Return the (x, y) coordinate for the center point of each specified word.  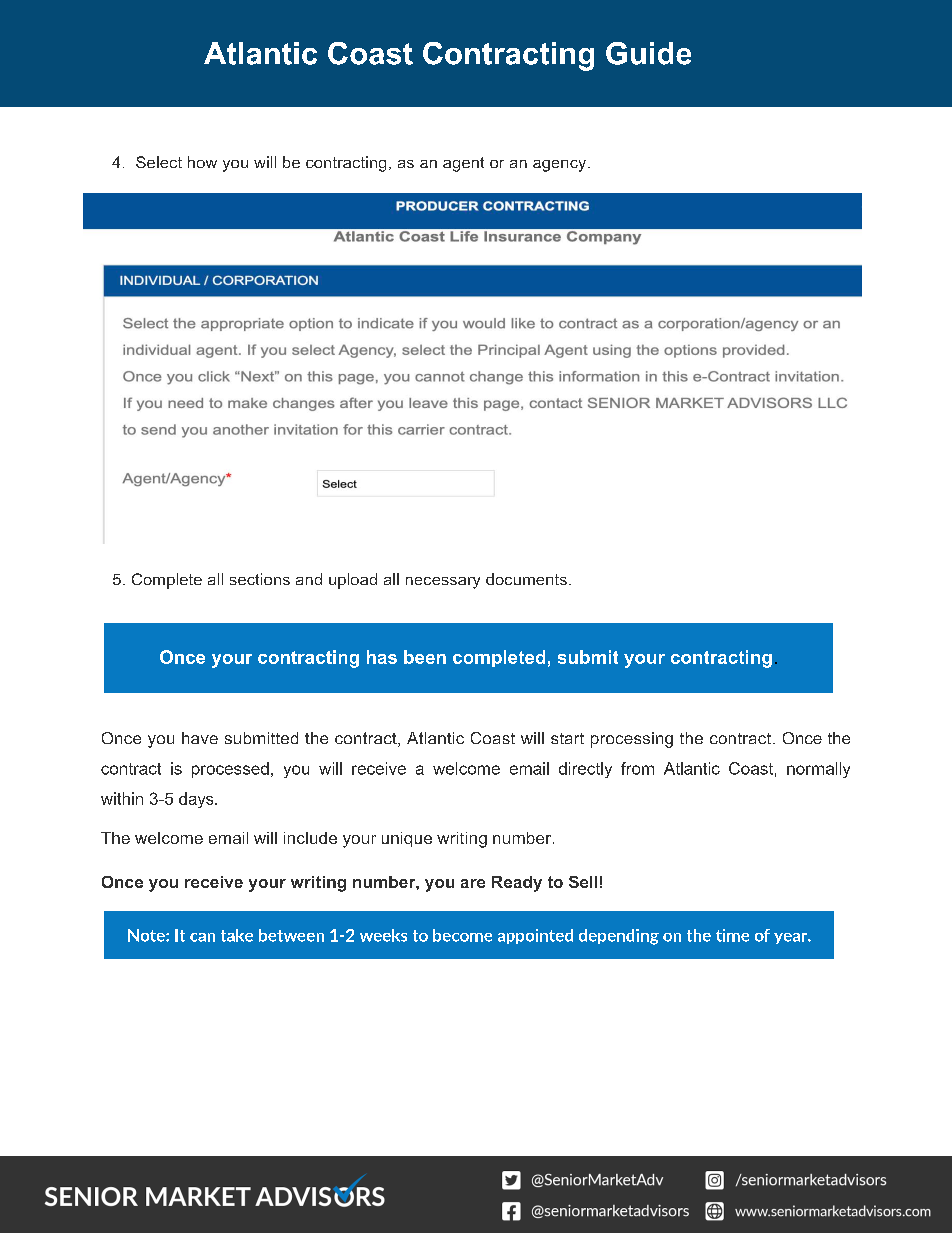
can (202, 937)
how (202, 162)
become (462, 935)
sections (260, 579)
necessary (443, 583)
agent (463, 164)
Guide (648, 53)
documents (526, 579)
